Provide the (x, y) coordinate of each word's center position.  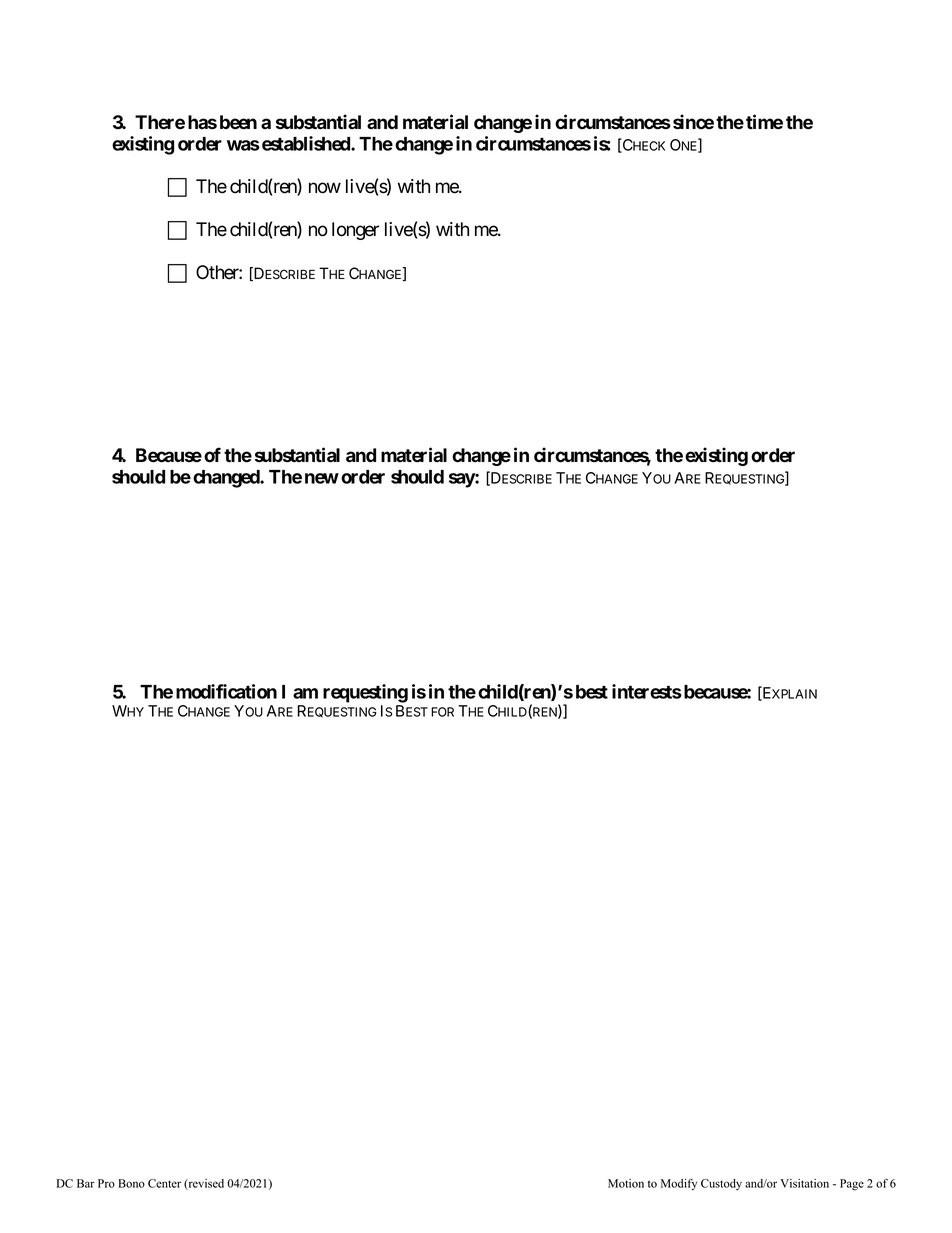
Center (164, 1183)
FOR (442, 712)
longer (355, 231)
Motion (626, 1183)
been (238, 122)
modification (226, 691)
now (325, 188)
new (322, 478)
